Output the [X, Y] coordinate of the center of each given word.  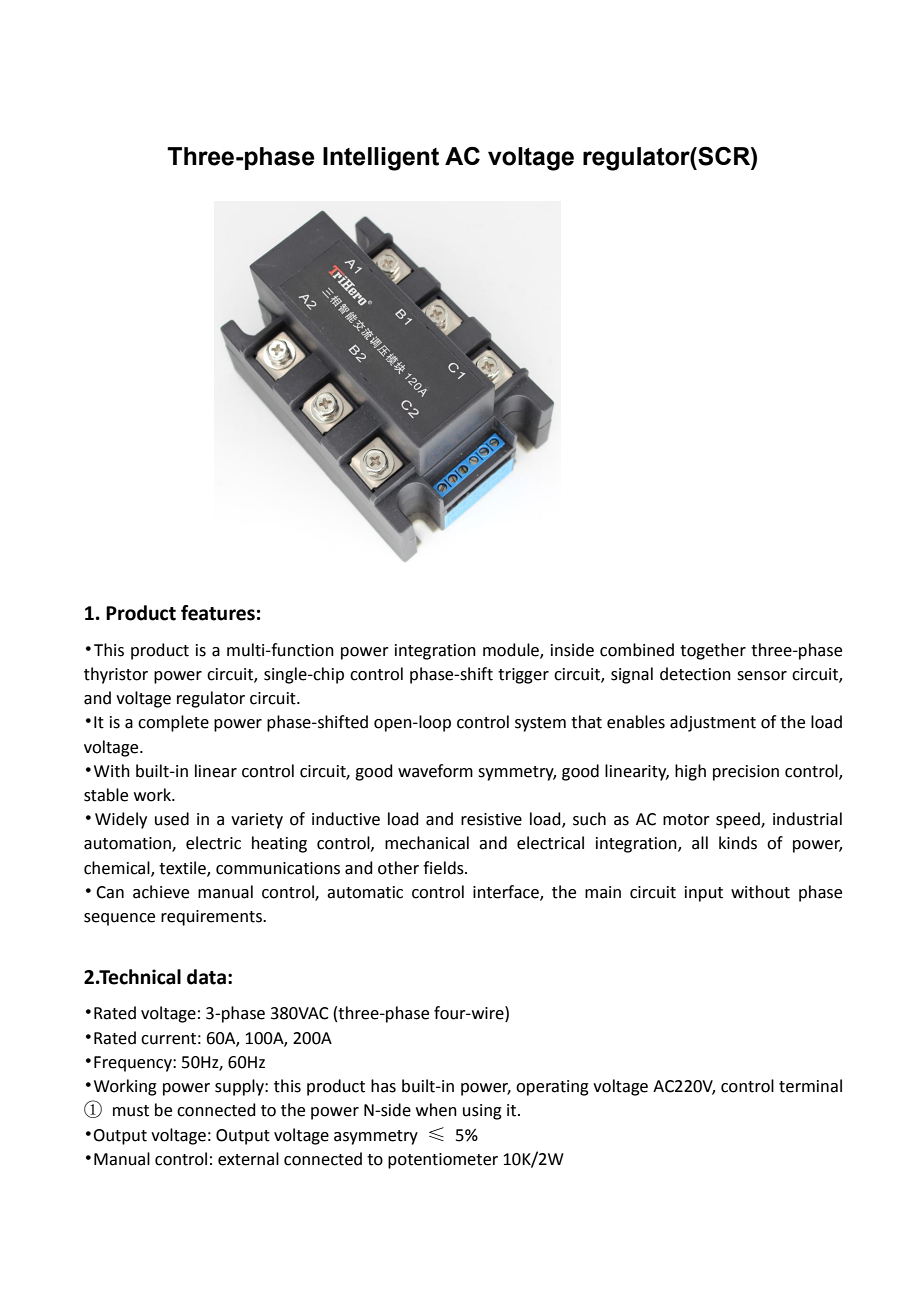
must [131, 1111]
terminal [810, 1086]
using [482, 1112]
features [218, 613]
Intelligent [381, 159]
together [713, 651]
